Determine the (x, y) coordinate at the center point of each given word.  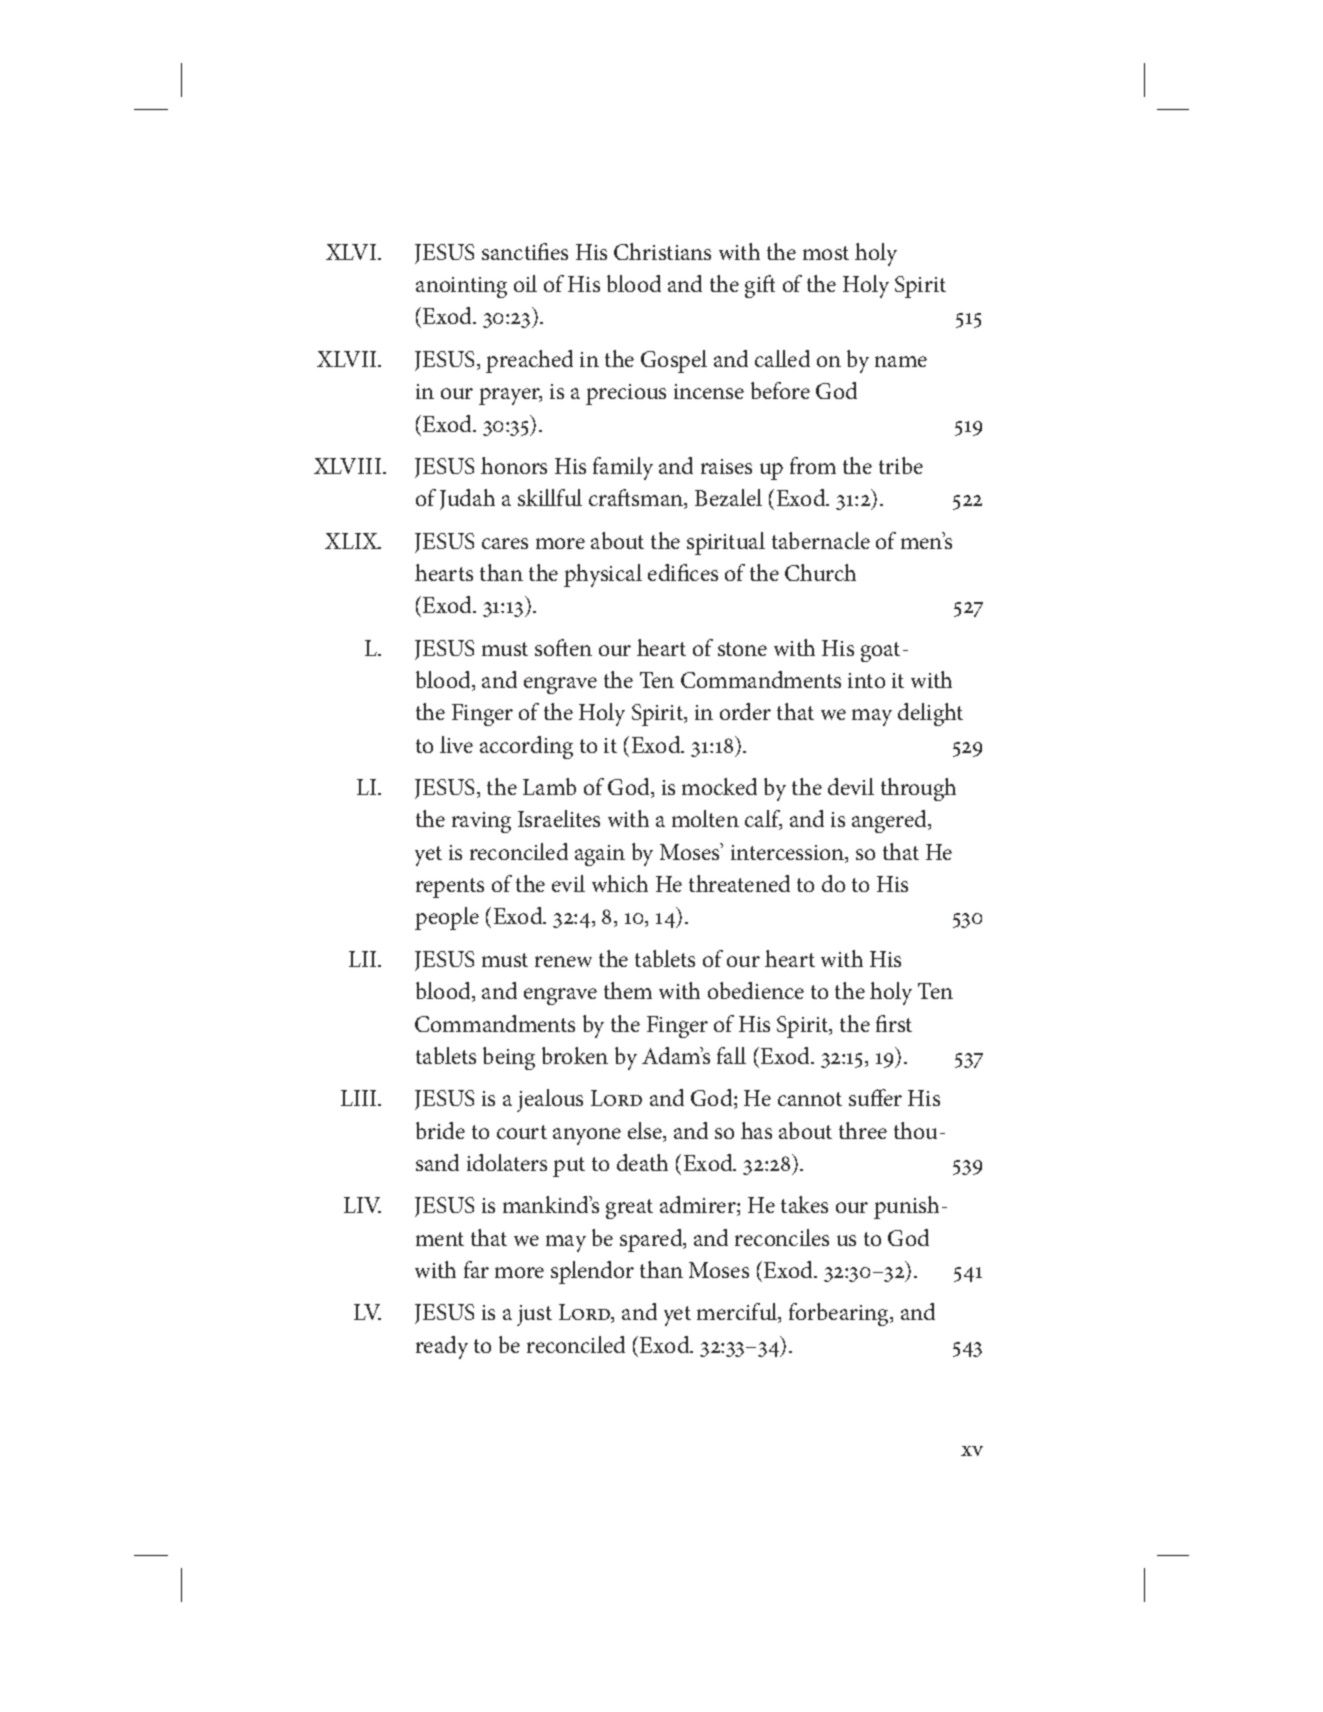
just (534, 1315)
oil (525, 283)
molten (705, 818)
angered (891, 821)
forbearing (840, 1314)
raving (481, 822)
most (826, 253)
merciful (738, 1313)
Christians (662, 251)
